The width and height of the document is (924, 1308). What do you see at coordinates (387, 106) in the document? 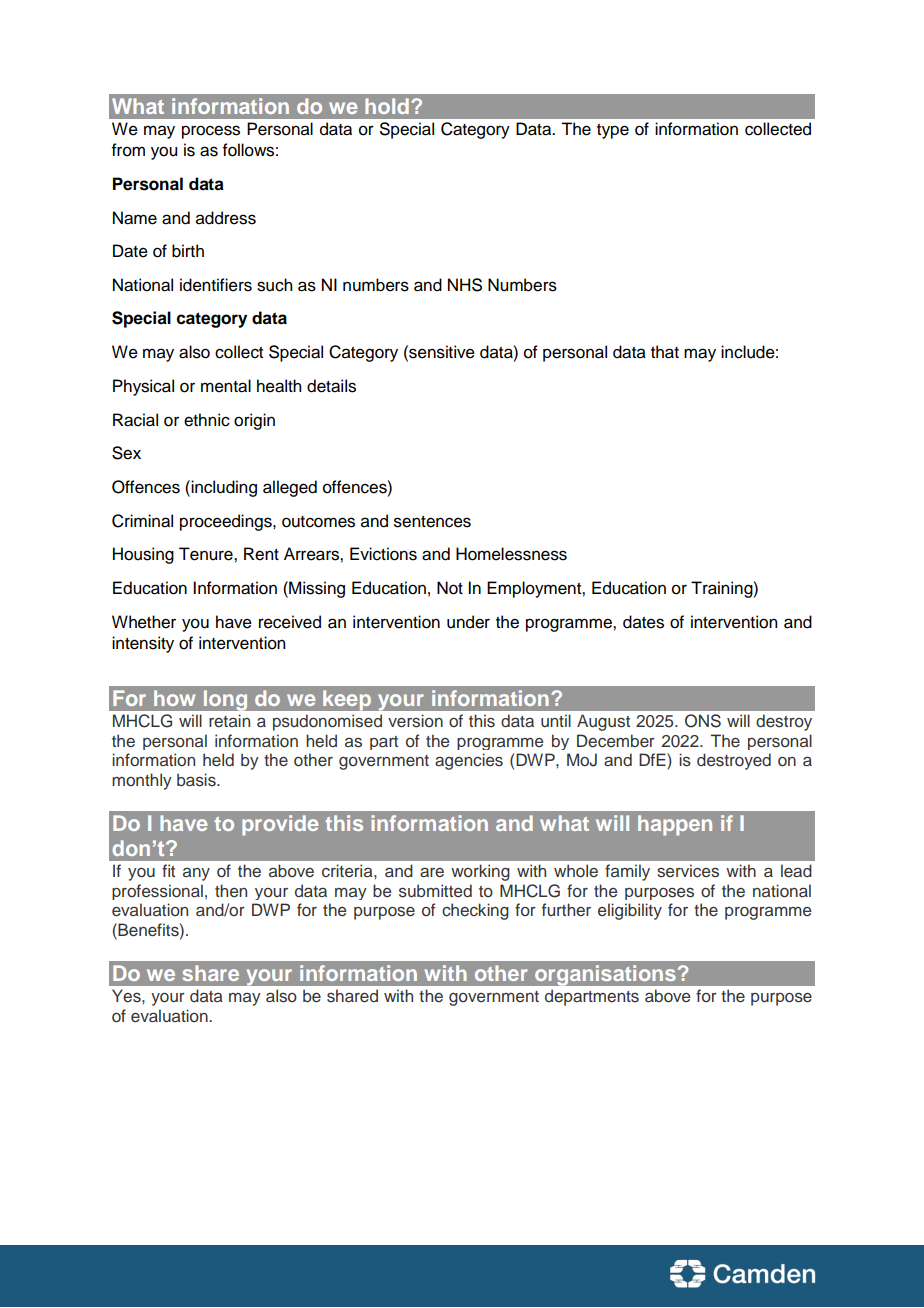
I see `hold` at bounding box center [387, 106].
